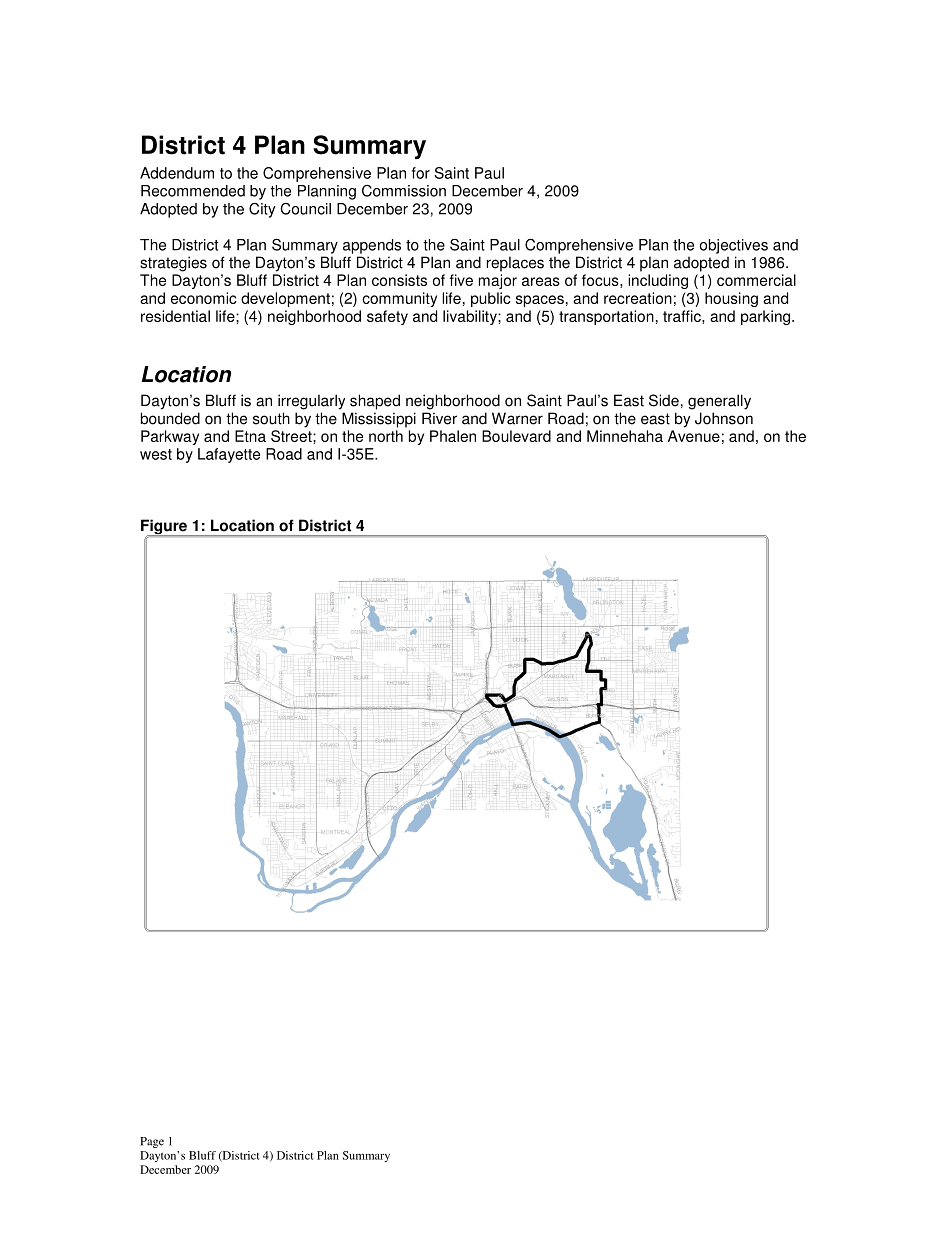  I want to click on generally, so click(719, 402).
